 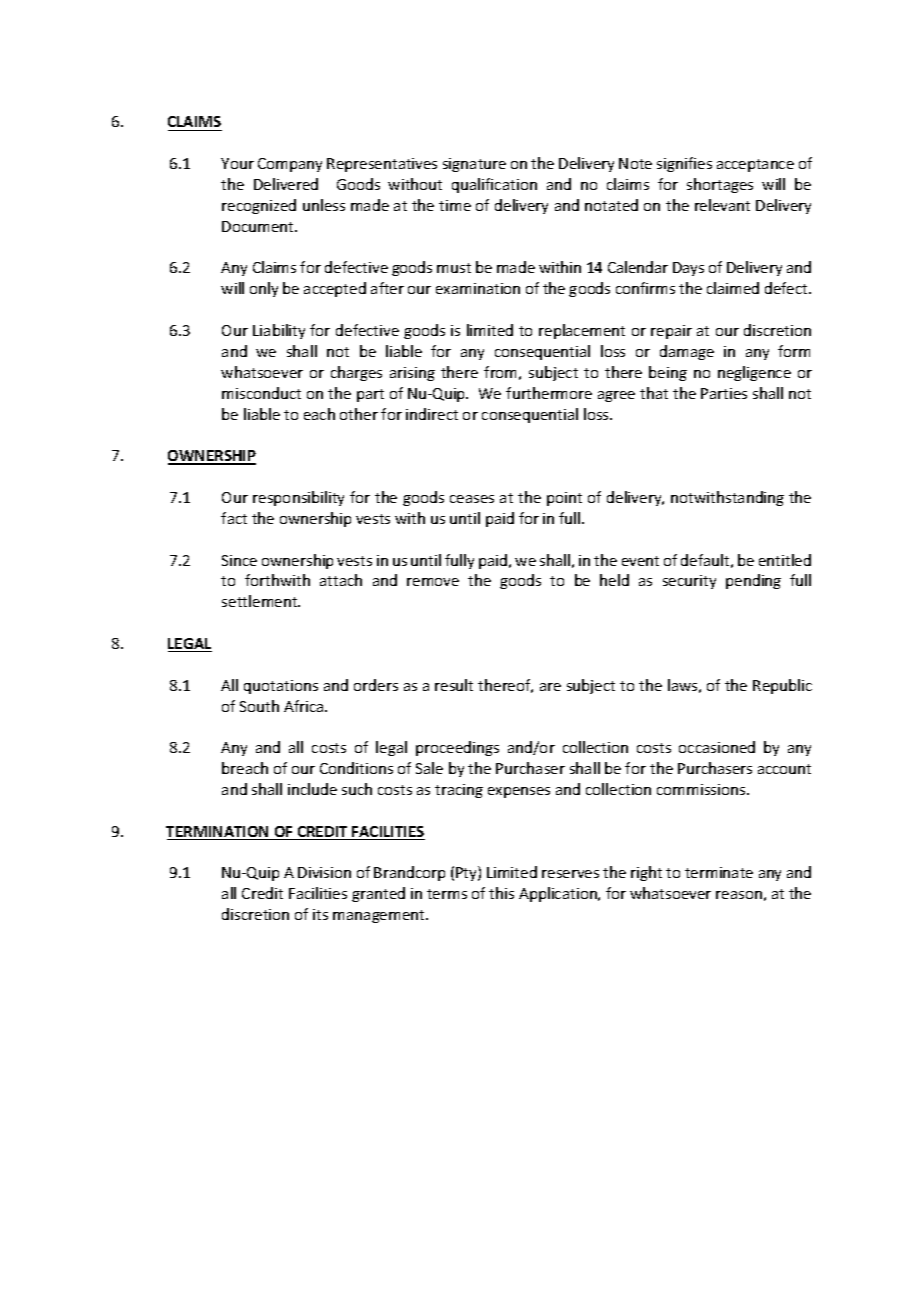 What do you see at coordinates (501, 893) in the screenshot?
I see `this` at bounding box center [501, 893].
